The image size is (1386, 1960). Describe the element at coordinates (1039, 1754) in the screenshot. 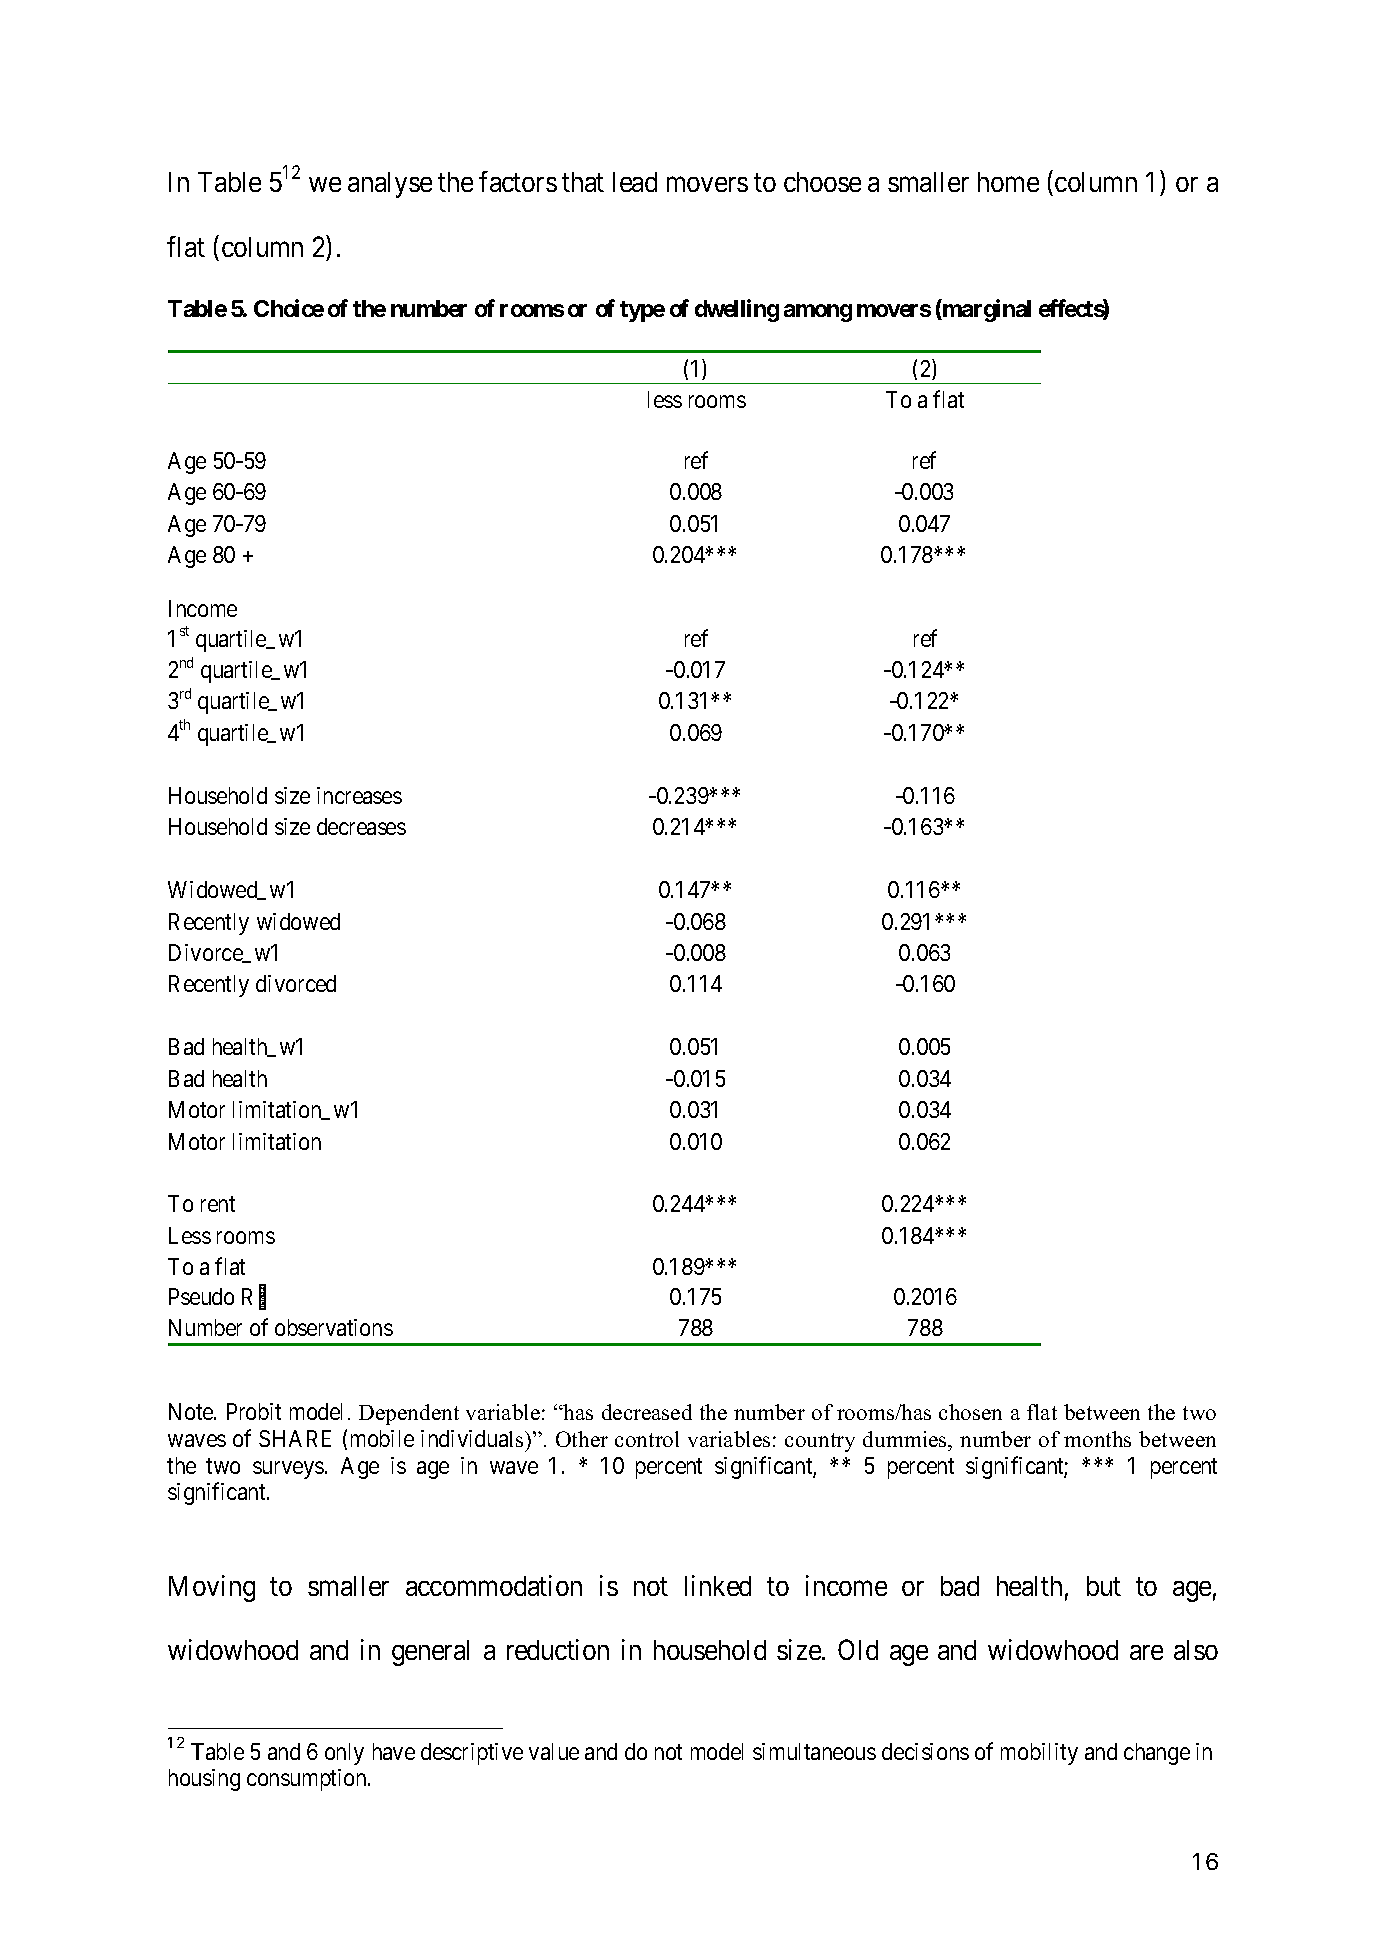

I see `mobility` at that location.
